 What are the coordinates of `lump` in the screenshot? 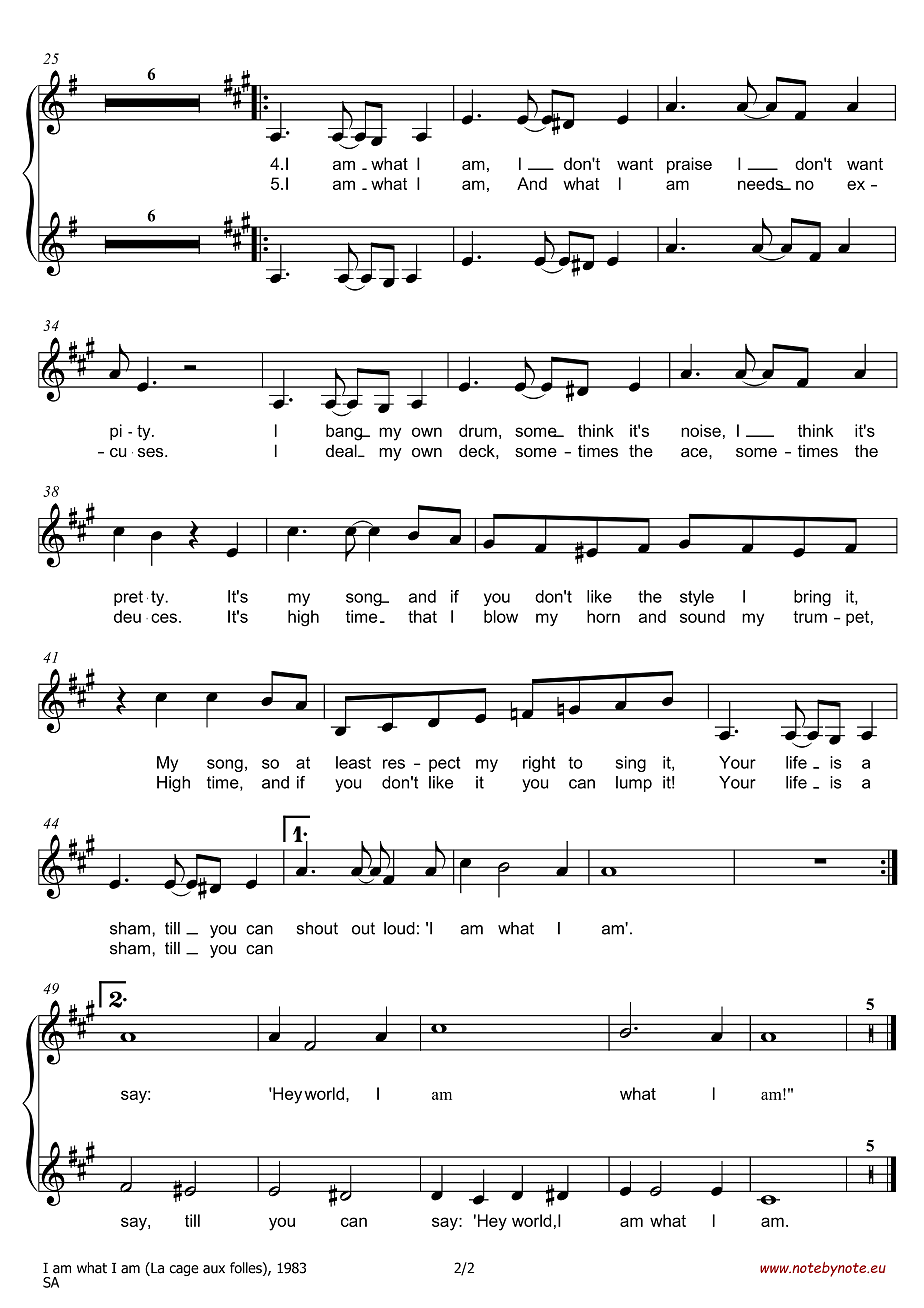 It's located at (634, 784).
